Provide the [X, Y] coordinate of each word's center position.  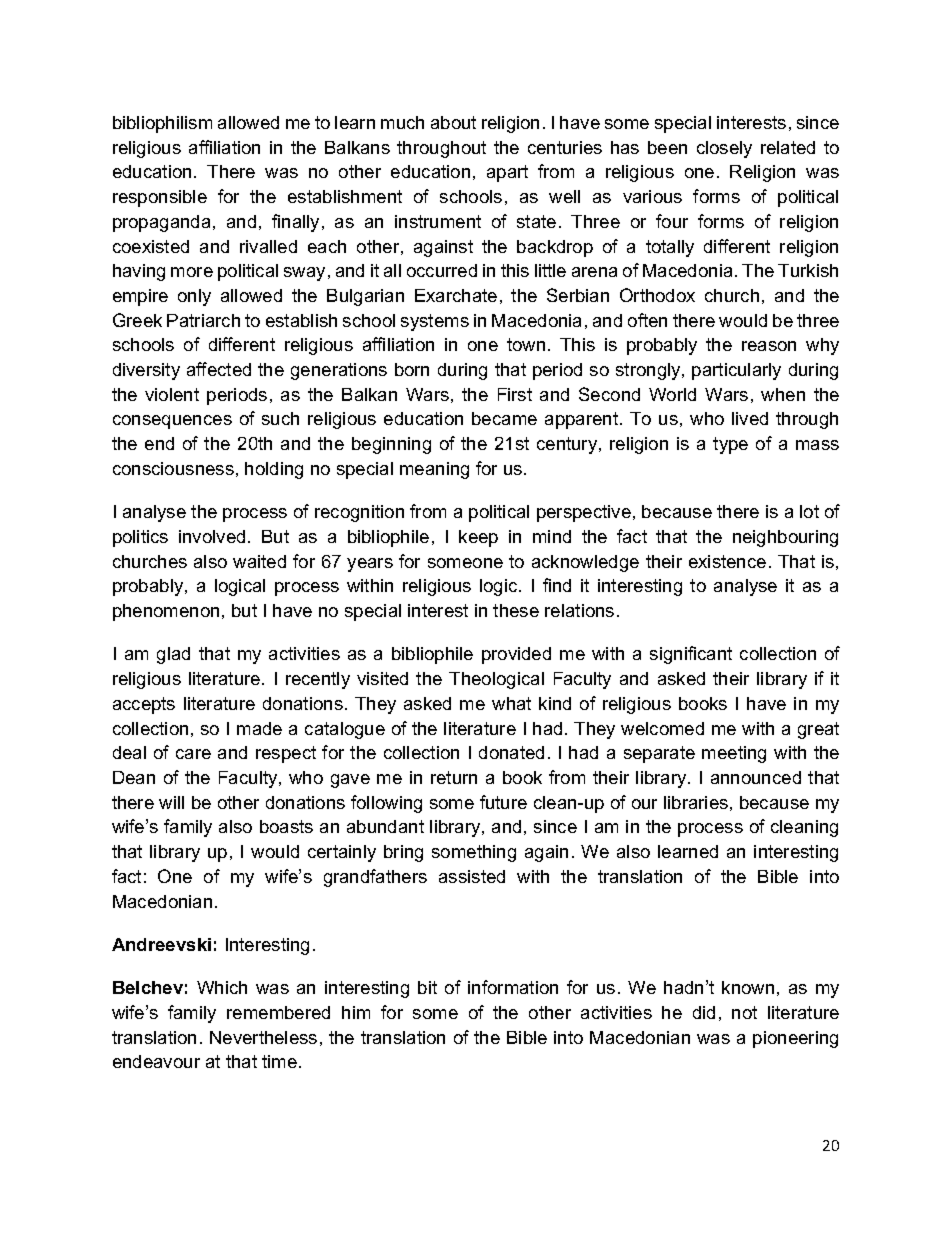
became [504, 418]
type [730, 445]
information [513, 987]
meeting [734, 754]
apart [507, 173]
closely [724, 149]
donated [511, 752]
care [193, 754]
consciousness [173, 468]
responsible [160, 198]
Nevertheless [263, 1037]
